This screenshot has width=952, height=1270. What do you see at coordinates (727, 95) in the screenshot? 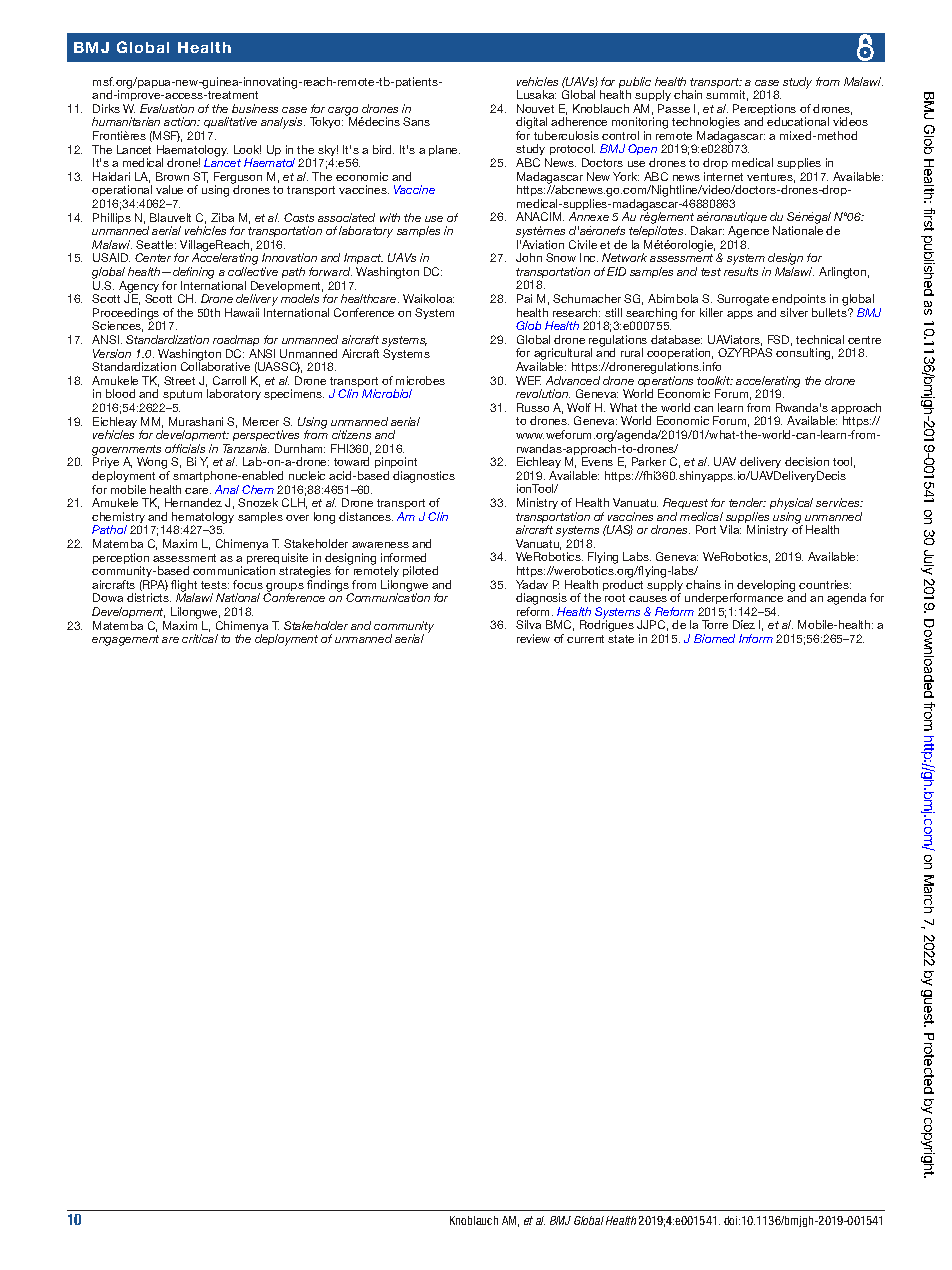
I see `summit` at bounding box center [727, 95].
